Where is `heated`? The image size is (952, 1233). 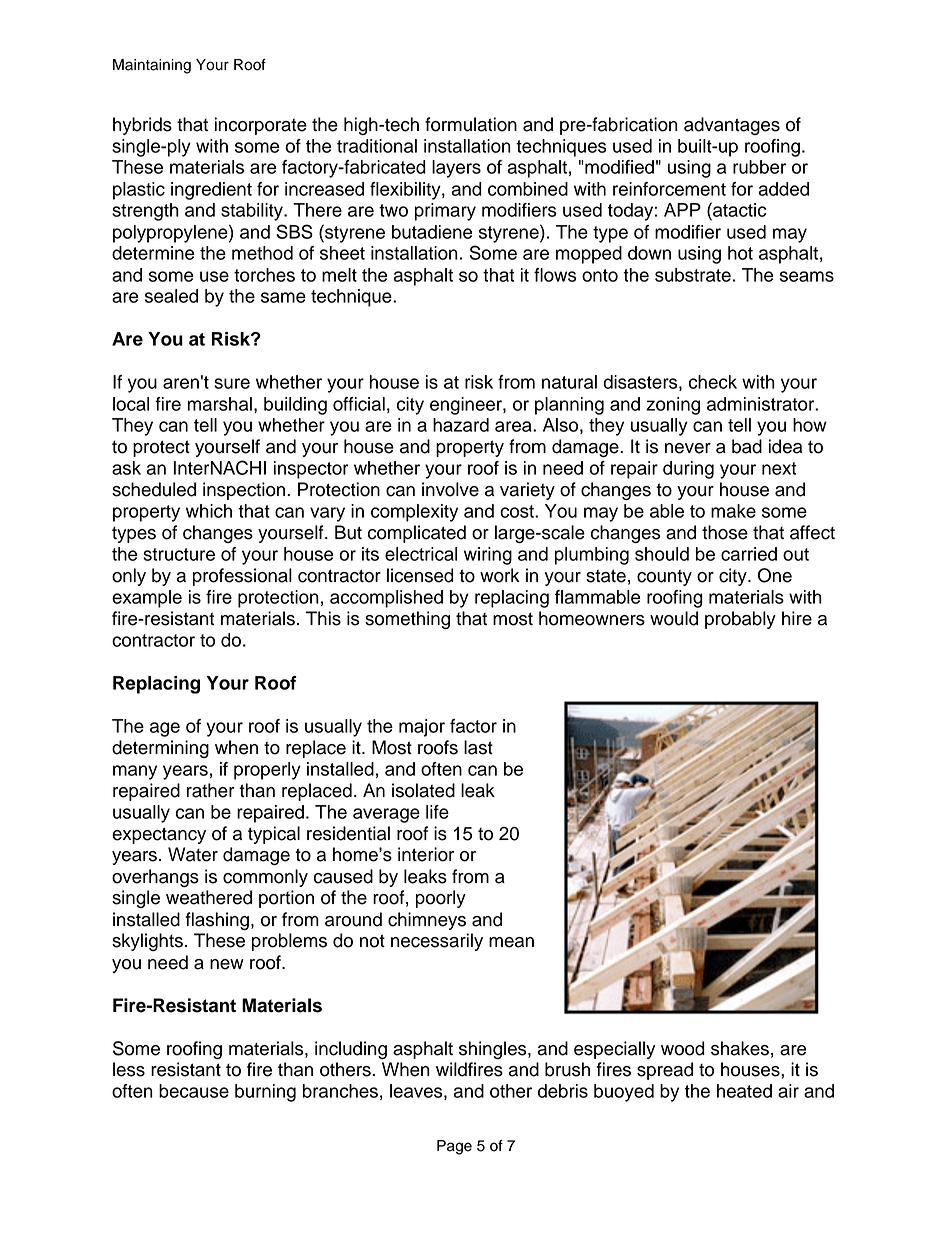
heated is located at coordinates (744, 1091).
